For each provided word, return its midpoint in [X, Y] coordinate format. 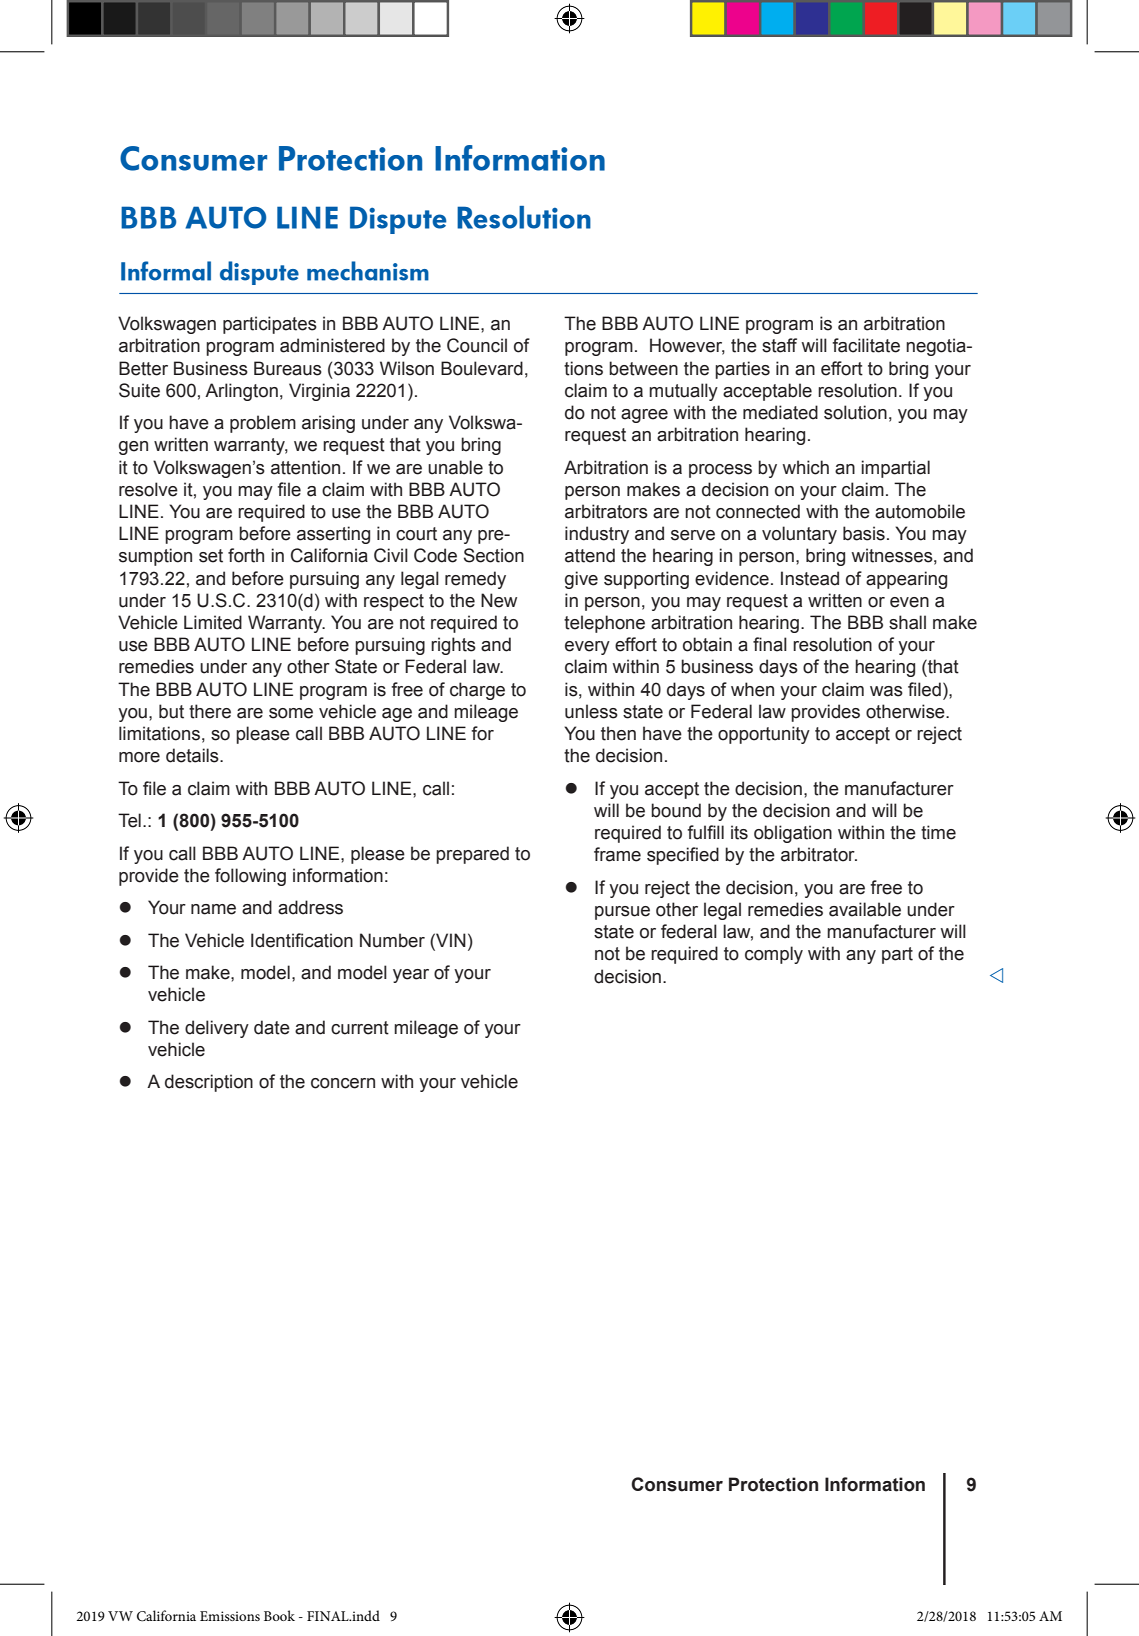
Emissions [230, 1616]
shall [907, 622]
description [209, 1083]
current [360, 1028]
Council [477, 345]
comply [774, 955]
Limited [213, 622]
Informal [166, 271]
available [865, 909]
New [499, 600]
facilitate [866, 345]
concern [343, 1083]
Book [279, 1615]
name [213, 909]
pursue [622, 913]
